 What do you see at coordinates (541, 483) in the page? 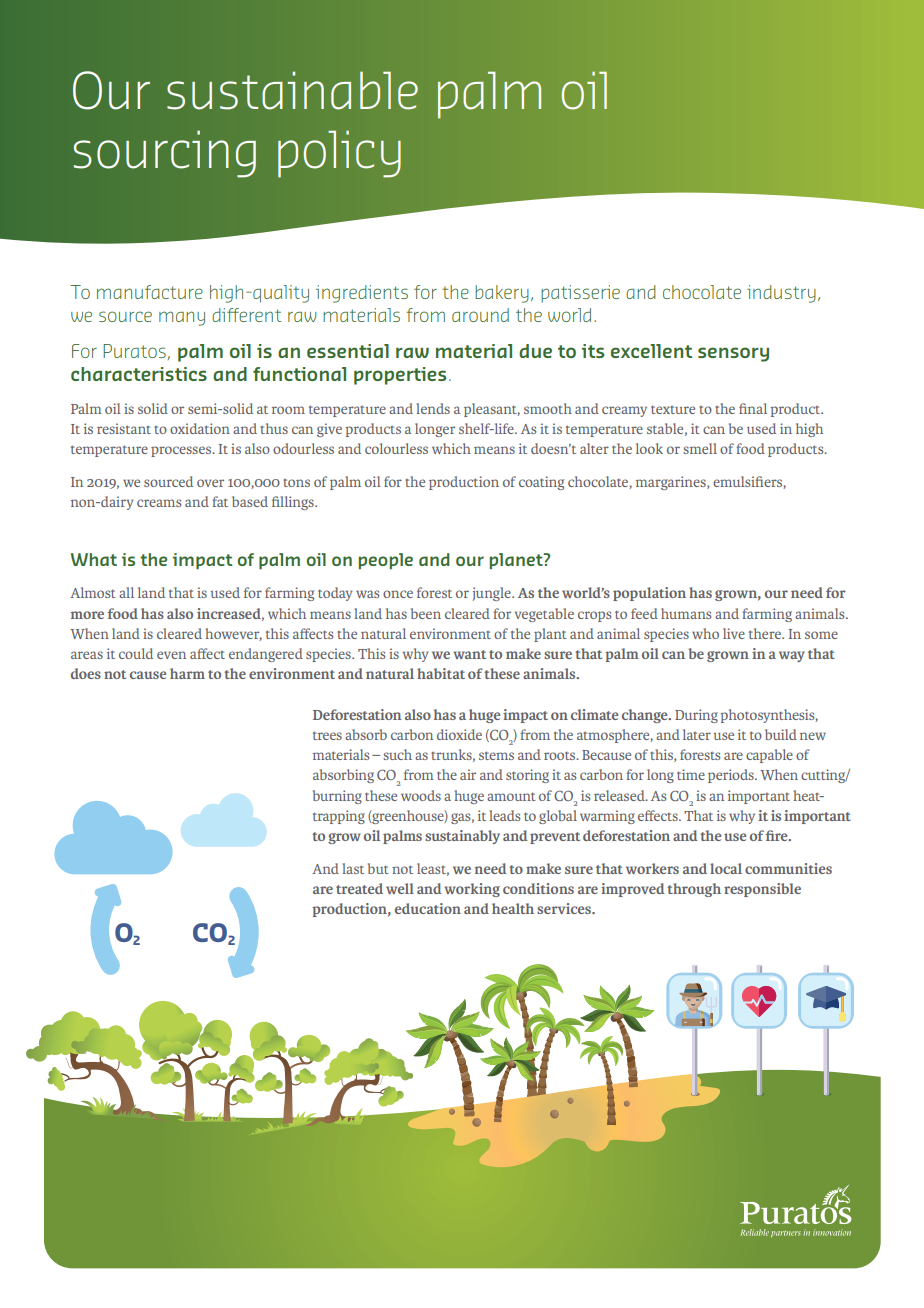
I see `coating` at bounding box center [541, 483].
